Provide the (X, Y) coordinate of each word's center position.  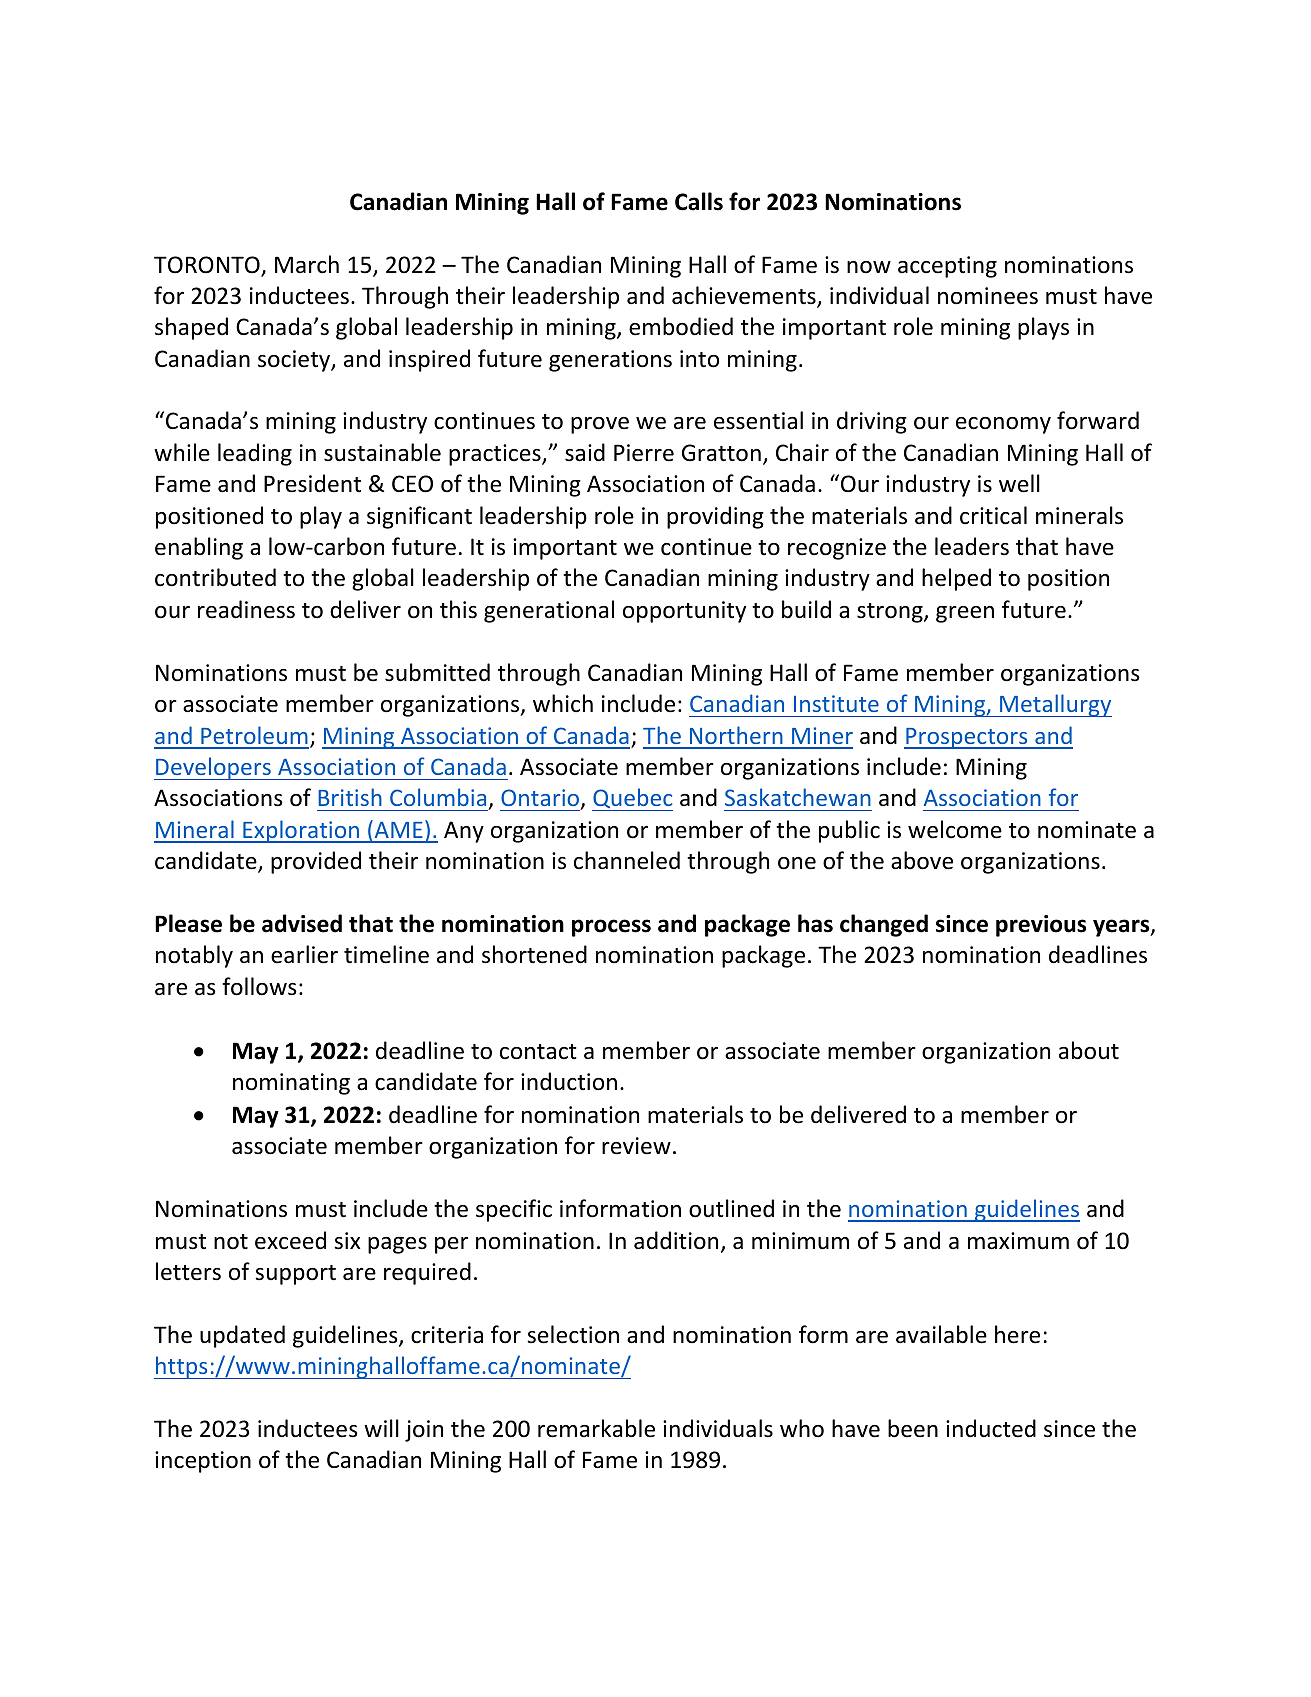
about (1089, 1050)
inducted (991, 1428)
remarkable (596, 1428)
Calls (699, 201)
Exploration (301, 831)
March (307, 264)
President (312, 483)
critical (993, 515)
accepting (947, 267)
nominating (291, 1084)
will (381, 1428)
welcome (955, 829)
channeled (627, 860)
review (636, 1146)
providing (715, 517)
